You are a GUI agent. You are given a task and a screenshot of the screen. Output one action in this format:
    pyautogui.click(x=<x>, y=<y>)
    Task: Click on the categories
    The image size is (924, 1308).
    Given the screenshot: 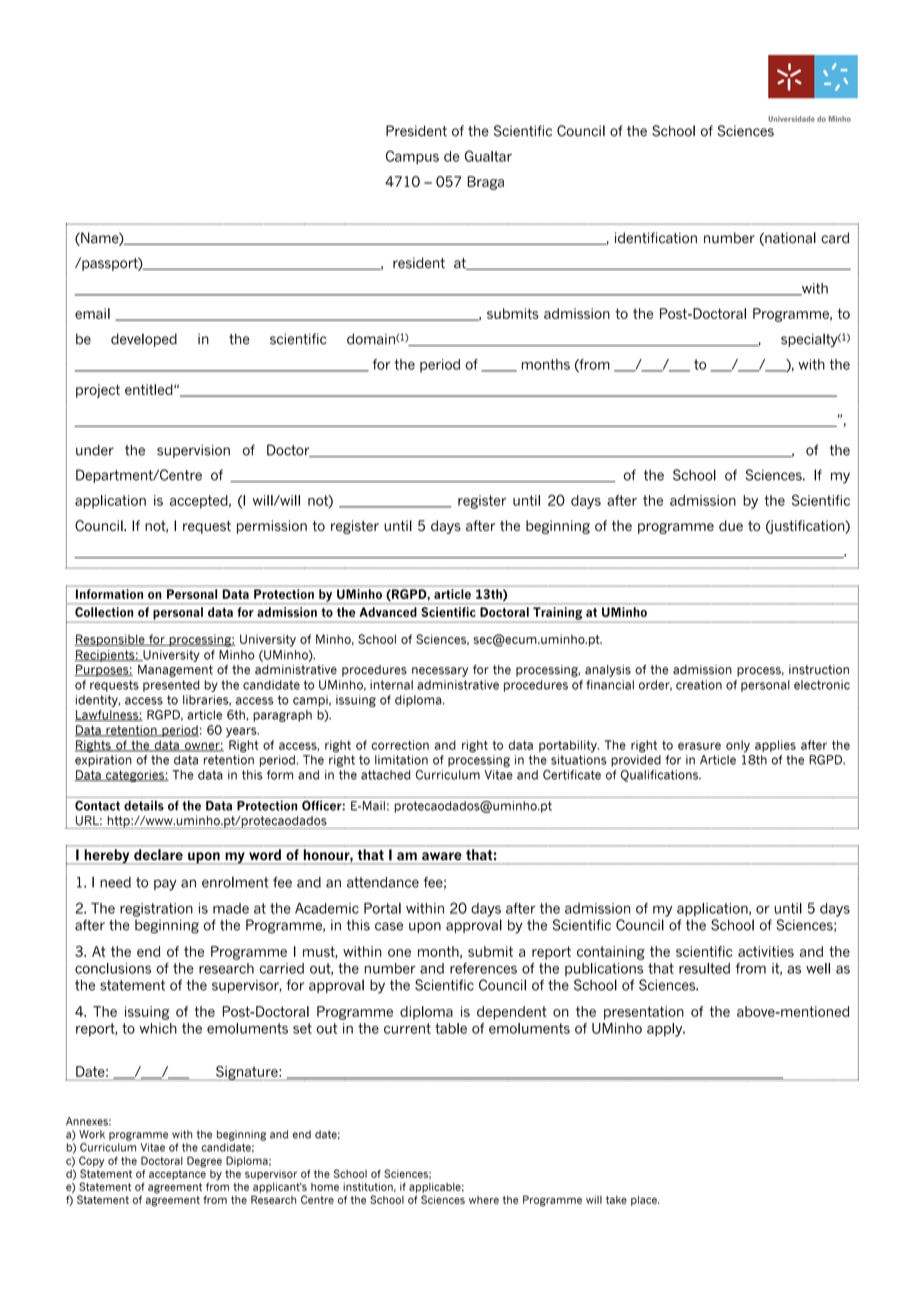 What is the action you would take?
    pyautogui.click(x=135, y=776)
